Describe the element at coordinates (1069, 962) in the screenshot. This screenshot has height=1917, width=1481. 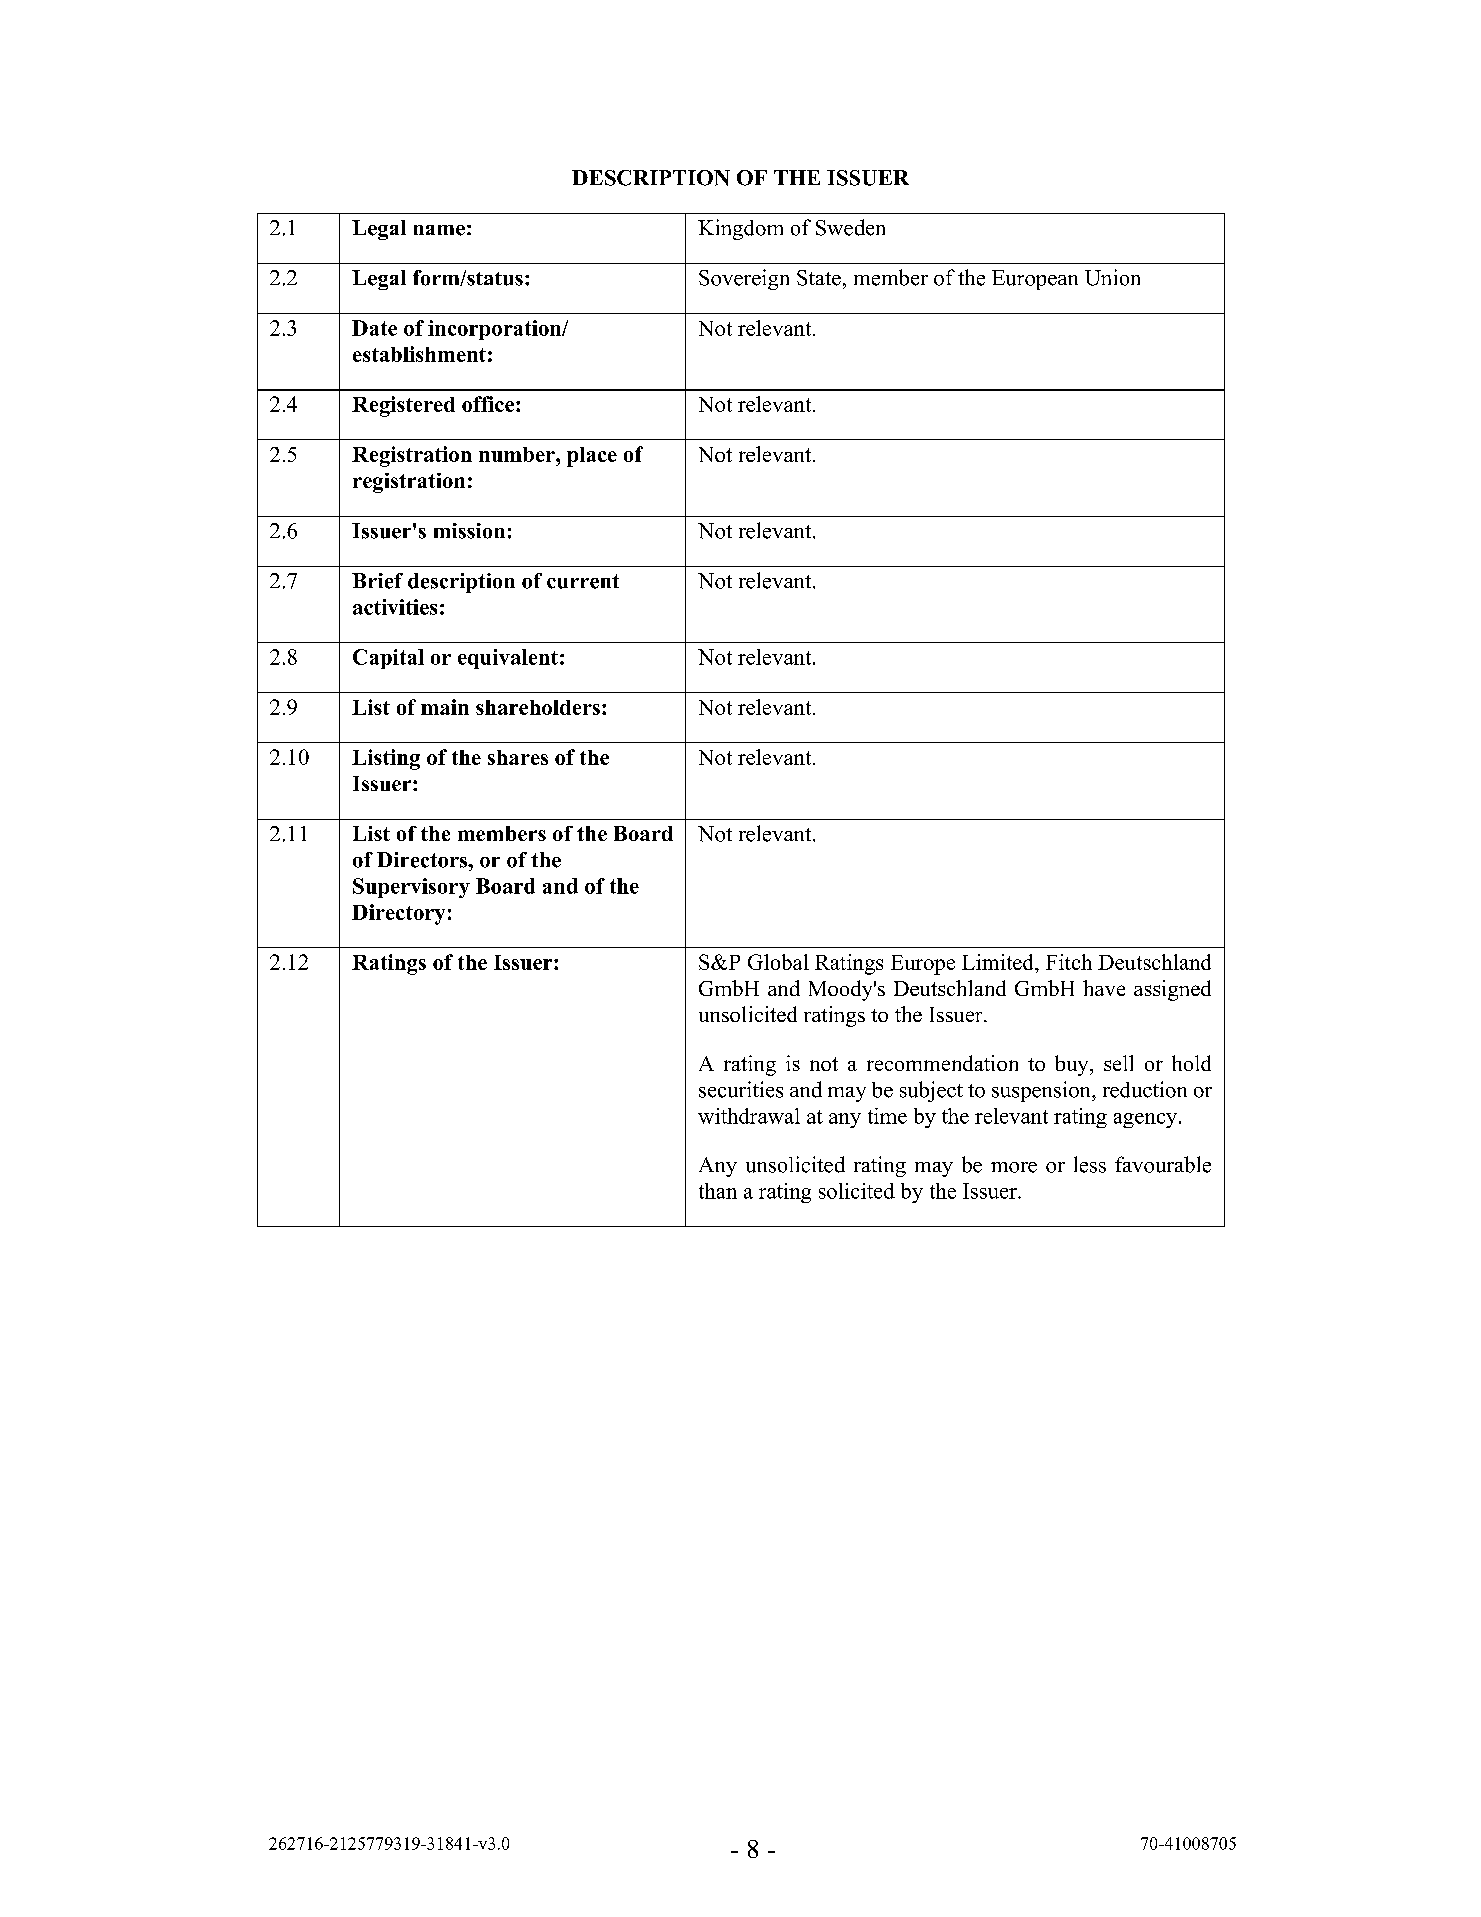
I see `Fitch` at that location.
